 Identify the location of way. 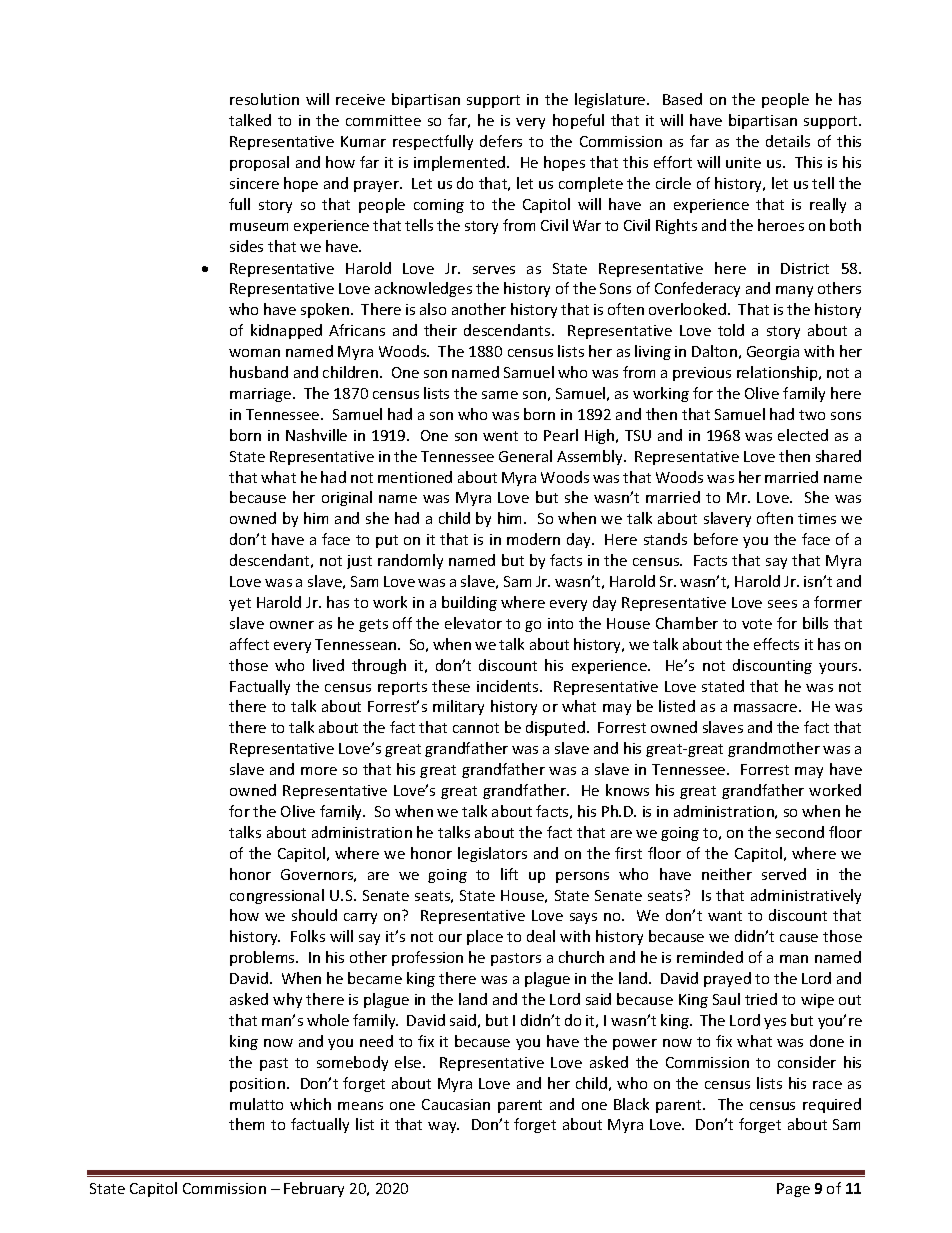
(443, 1127).
